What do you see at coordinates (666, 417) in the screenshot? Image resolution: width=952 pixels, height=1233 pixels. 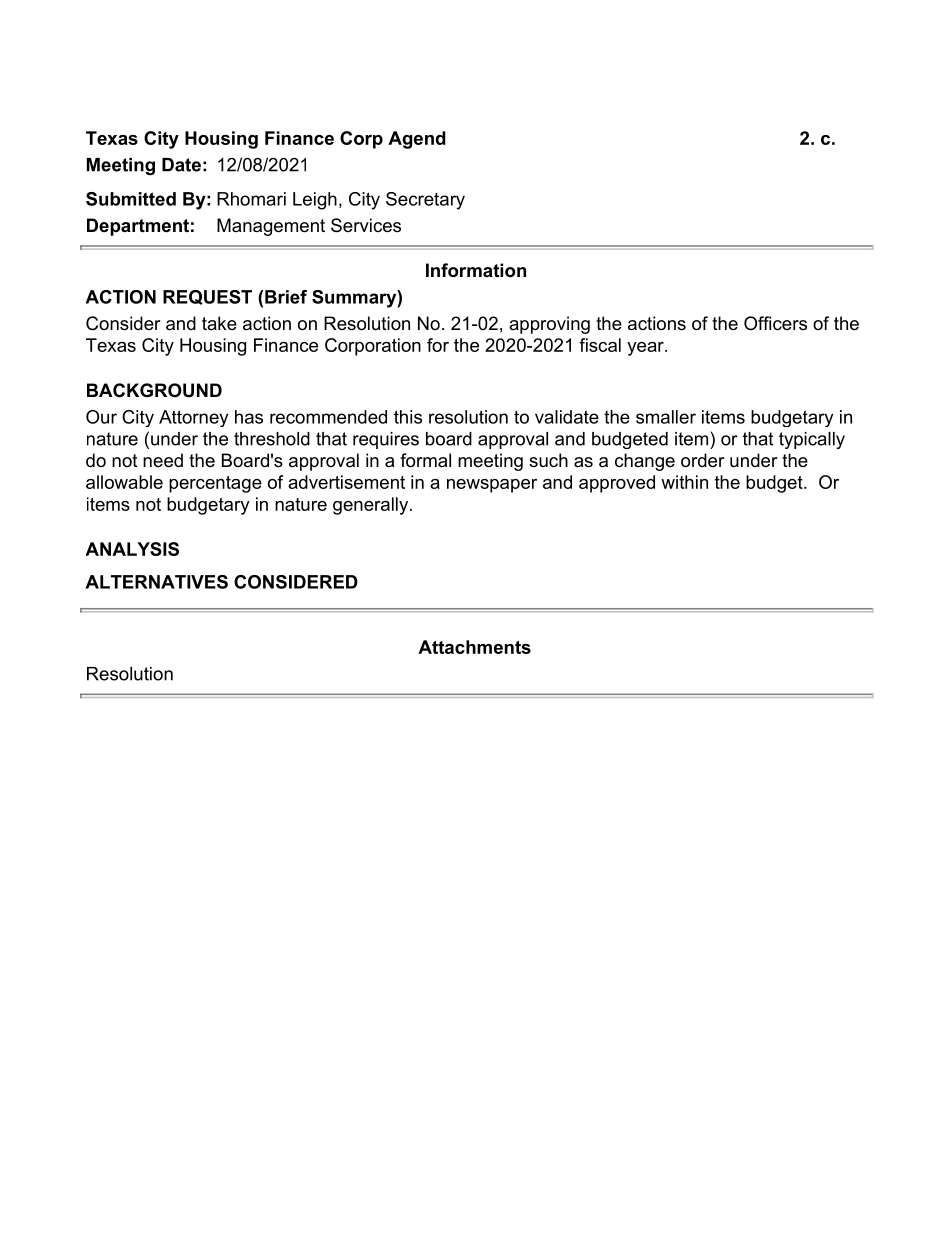 I see `smaller` at bounding box center [666, 417].
